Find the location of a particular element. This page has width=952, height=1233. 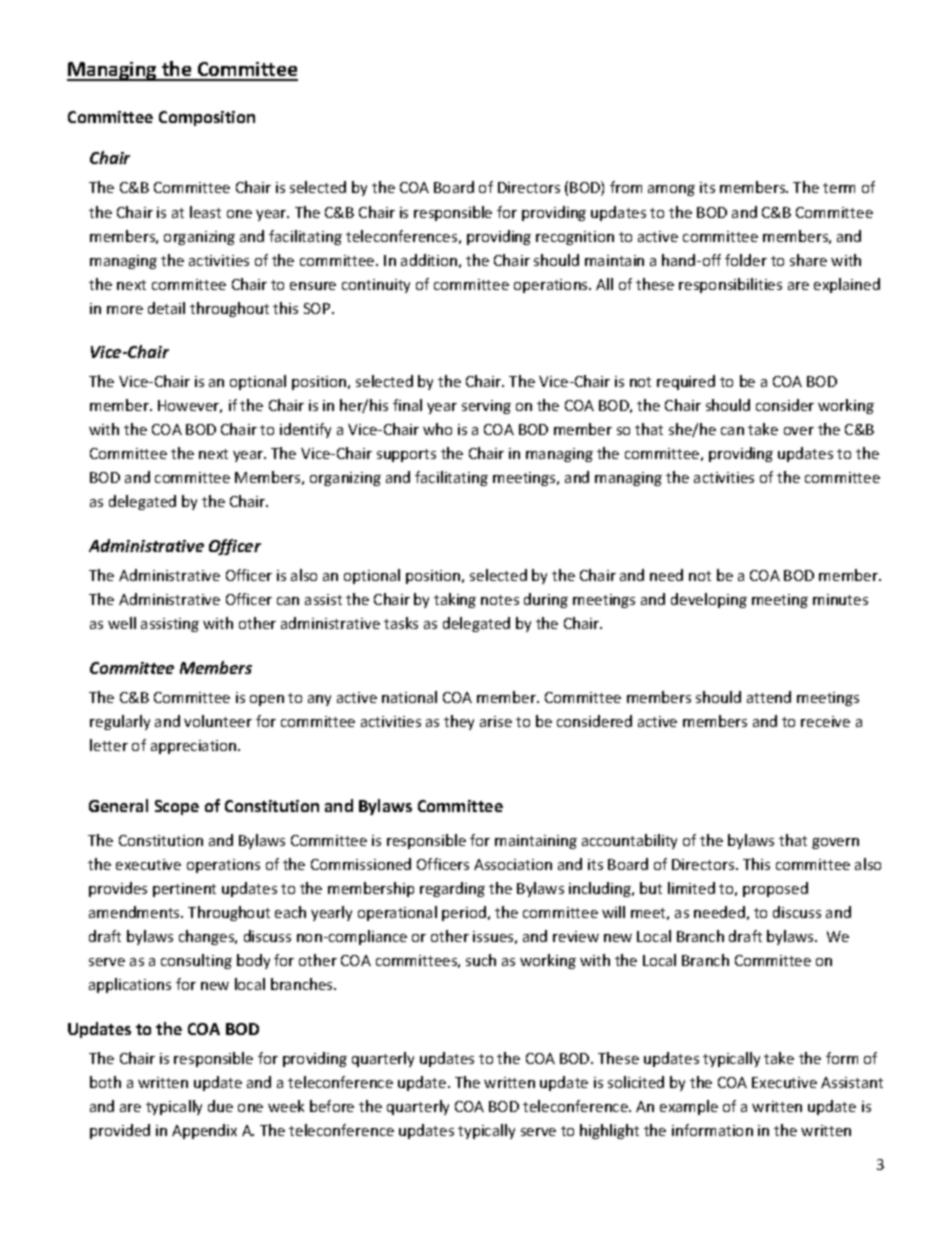

example is located at coordinates (689, 1107).
